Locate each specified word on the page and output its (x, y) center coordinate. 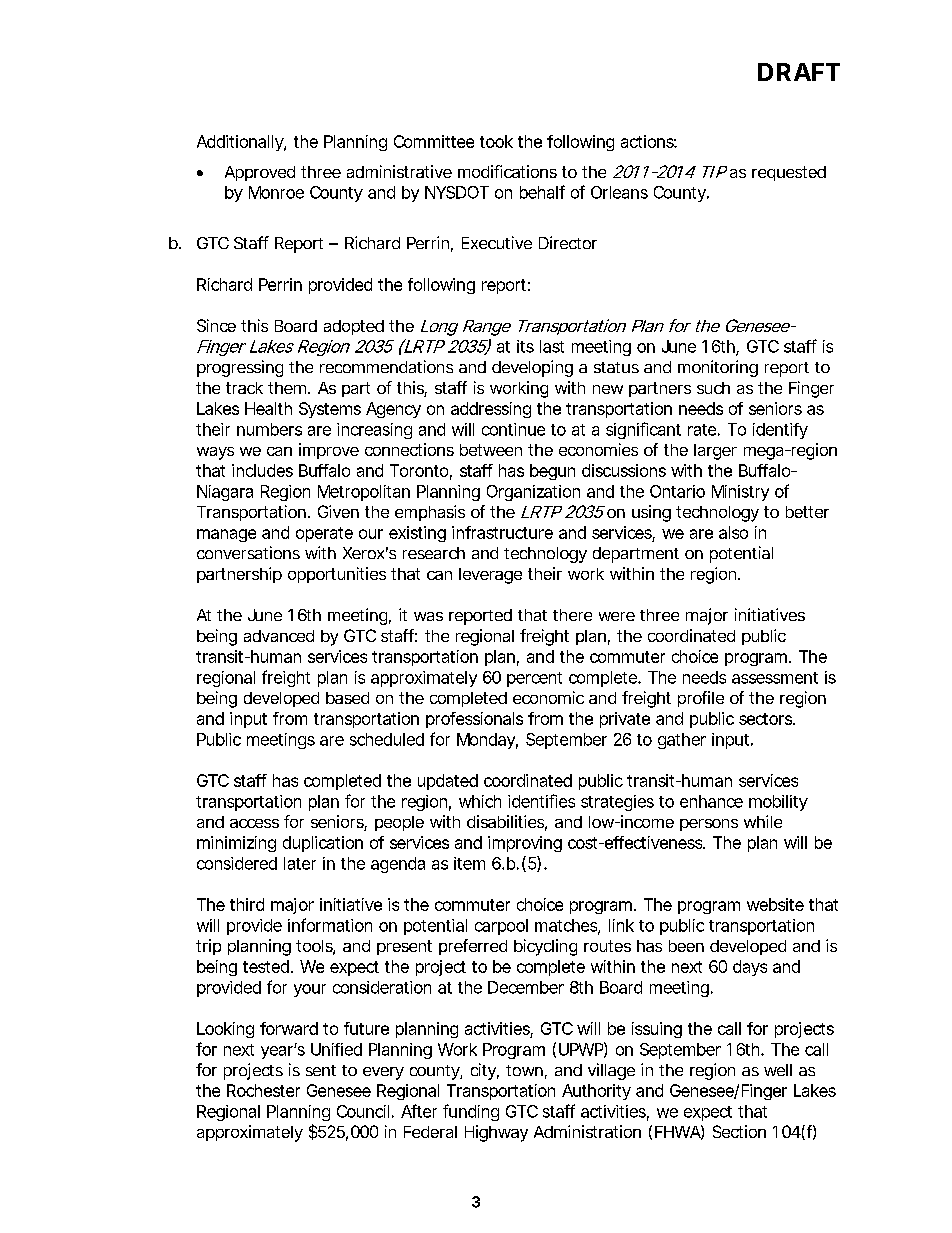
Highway (496, 1133)
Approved (260, 173)
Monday (487, 741)
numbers (269, 429)
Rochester (263, 1090)
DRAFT (799, 72)
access (254, 823)
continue (513, 429)
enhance (711, 801)
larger (715, 452)
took (496, 141)
